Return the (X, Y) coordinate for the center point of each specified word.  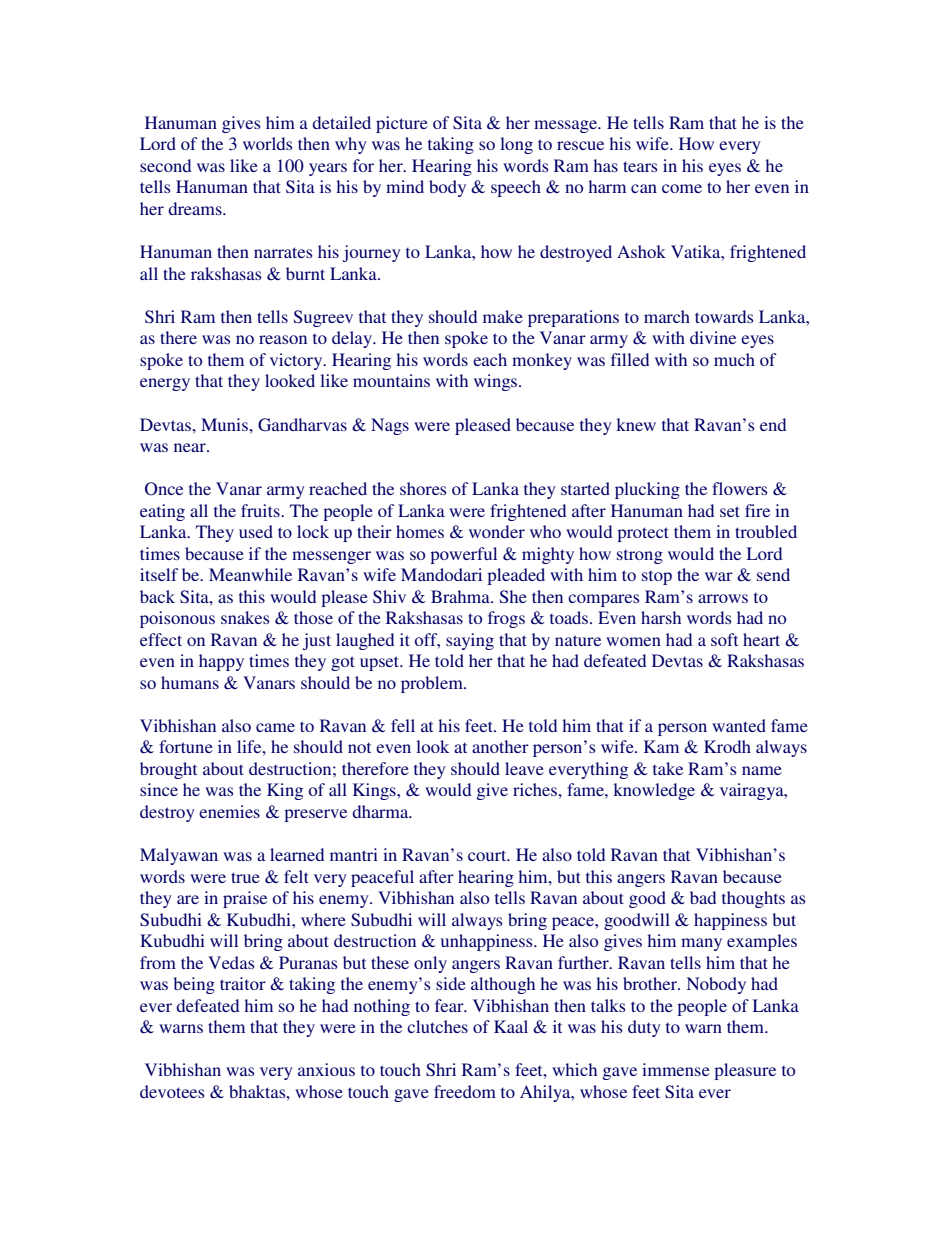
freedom (465, 1091)
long (516, 145)
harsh (661, 617)
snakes (245, 617)
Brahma (461, 596)
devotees (172, 1091)
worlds (268, 143)
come (682, 188)
